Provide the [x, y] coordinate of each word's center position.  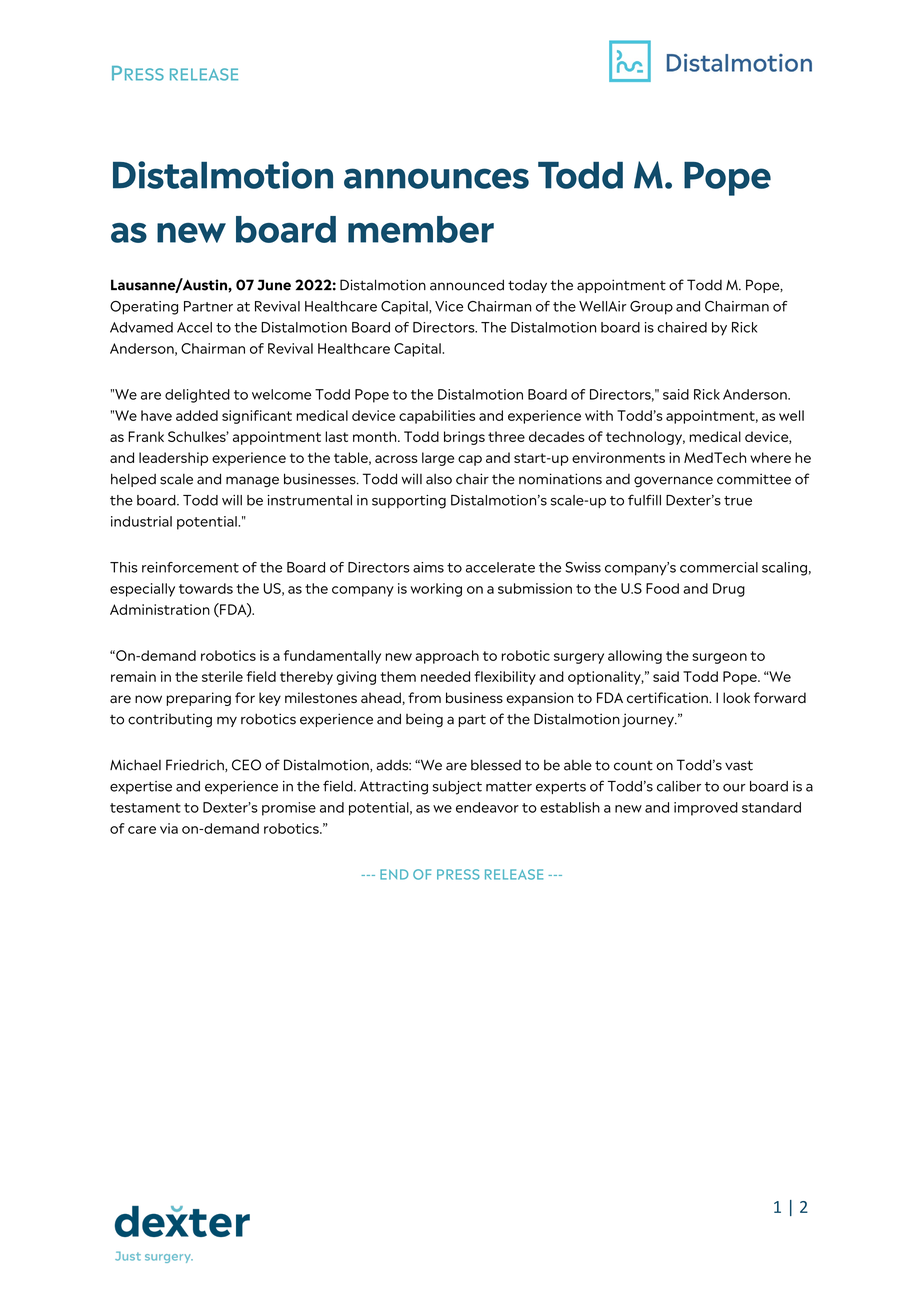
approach [447, 657]
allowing [635, 657]
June [274, 285]
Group [651, 308]
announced [467, 285]
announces [436, 178]
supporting [409, 502]
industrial [141, 521]
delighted [197, 396]
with [599, 415]
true [738, 501]
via [169, 828]
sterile [222, 676]
